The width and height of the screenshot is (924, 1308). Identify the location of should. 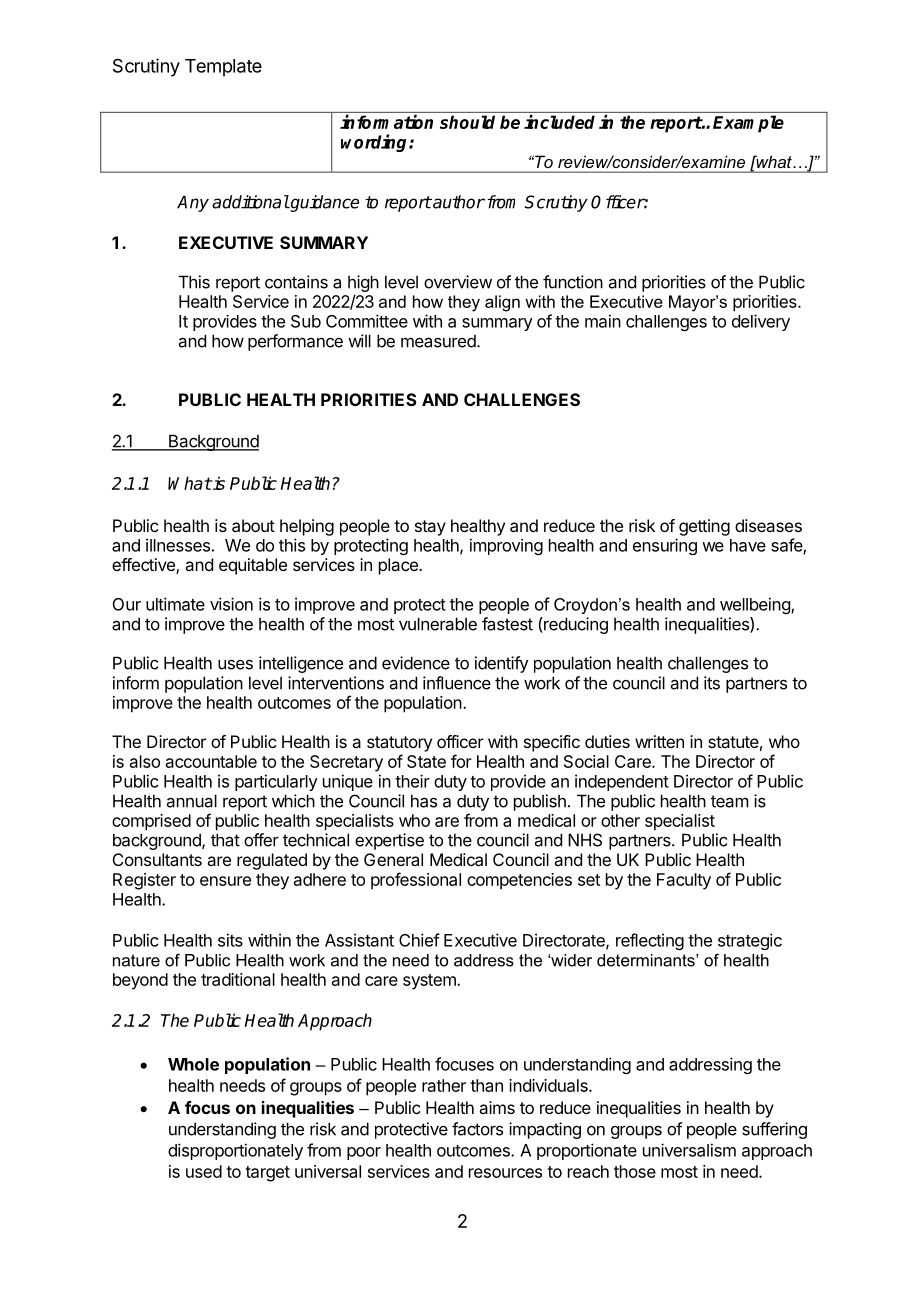
(467, 122).
